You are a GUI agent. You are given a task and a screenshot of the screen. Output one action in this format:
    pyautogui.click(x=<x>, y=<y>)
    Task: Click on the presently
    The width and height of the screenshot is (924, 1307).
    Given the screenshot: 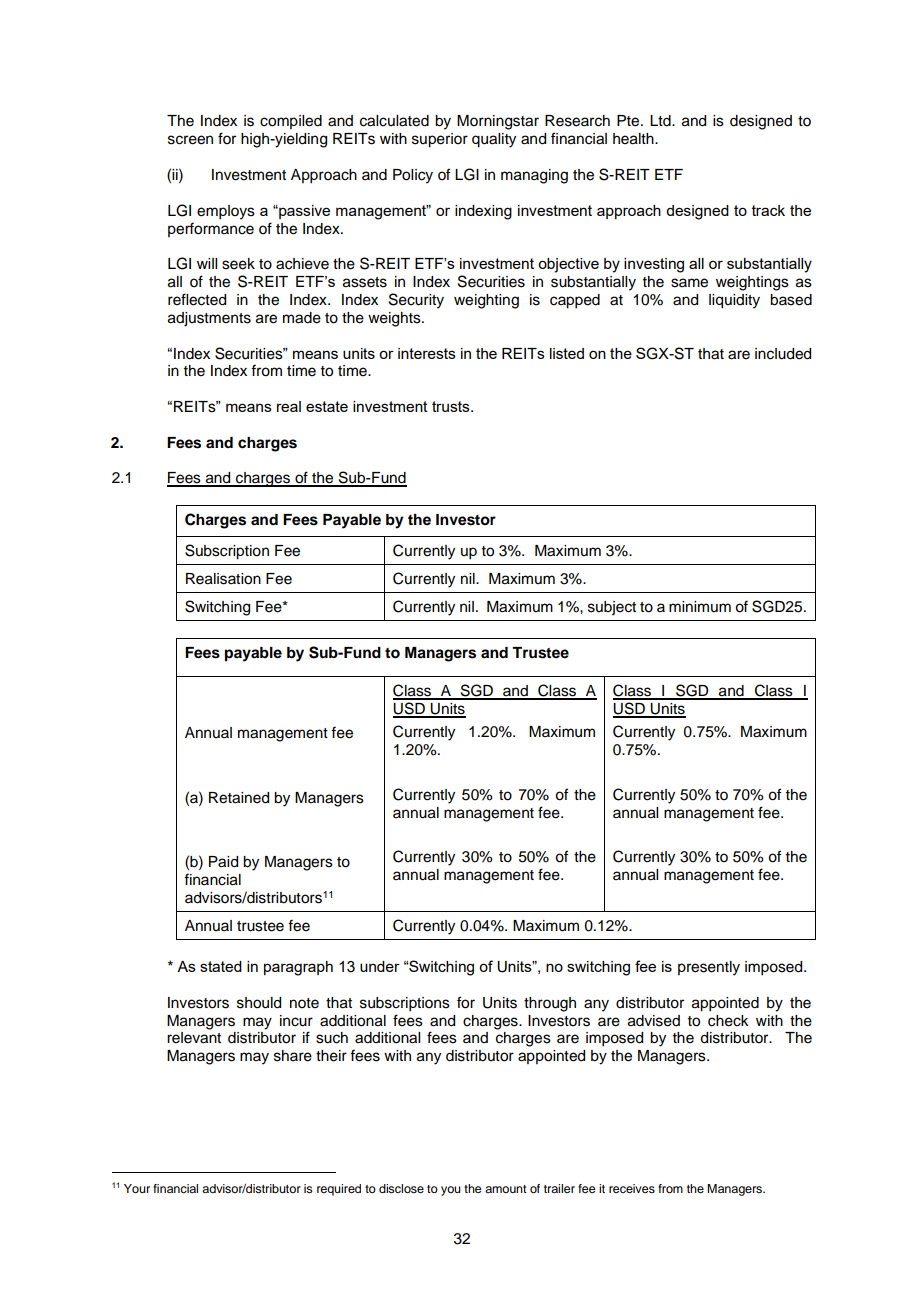 What is the action you would take?
    pyautogui.click(x=709, y=968)
